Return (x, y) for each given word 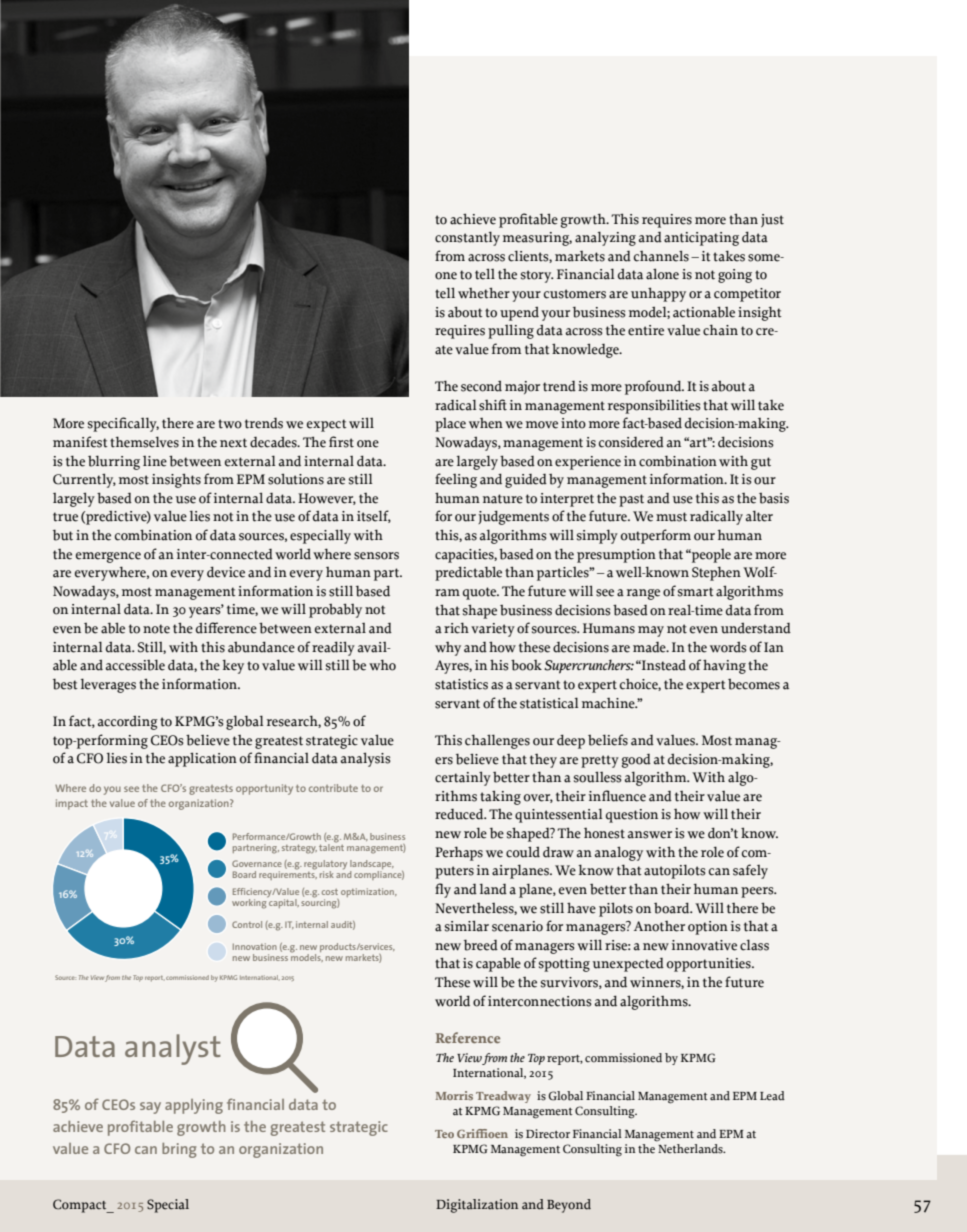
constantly (467, 238)
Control (247, 924)
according (128, 723)
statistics (461, 684)
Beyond (569, 1206)
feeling (456, 480)
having (724, 666)
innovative (704, 945)
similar (467, 926)
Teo (444, 1134)
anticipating (701, 239)
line (155, 461)
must (671, 517)
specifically (123, 424)
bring (179, 1150)
